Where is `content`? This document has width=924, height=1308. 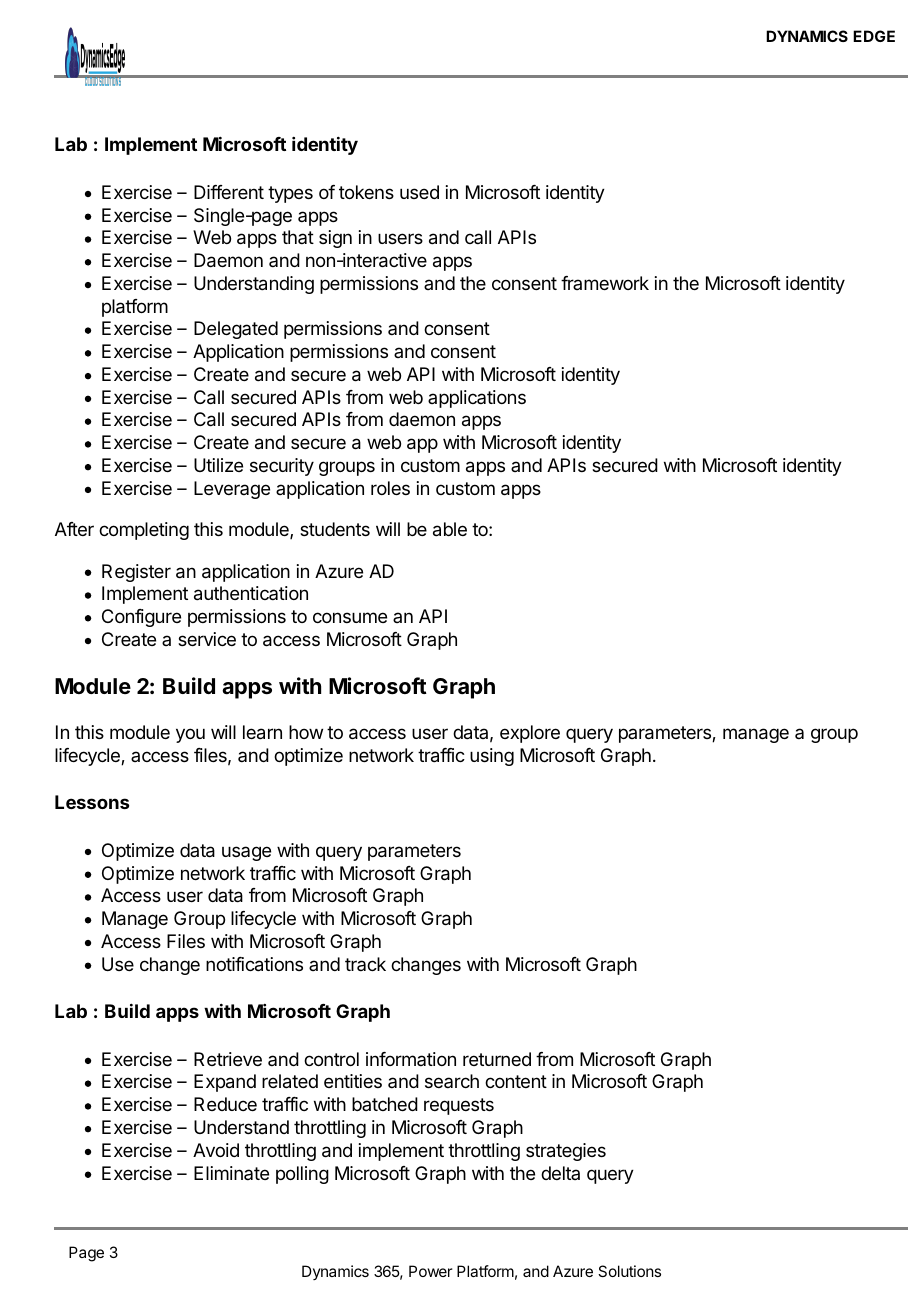
content is located at coordinates (516, 1081).
